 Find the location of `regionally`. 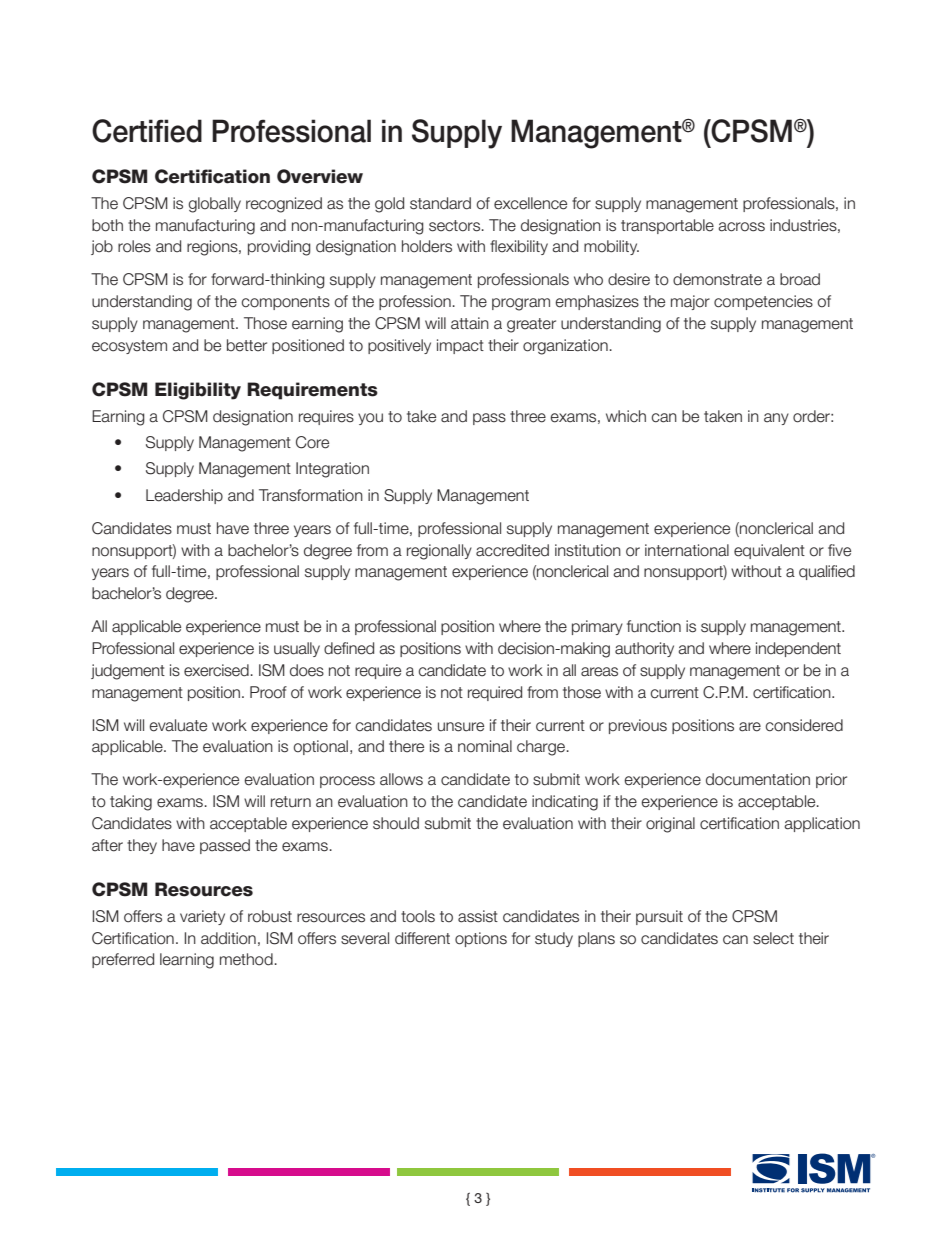

regionally is located at coordinates (439, 552).
